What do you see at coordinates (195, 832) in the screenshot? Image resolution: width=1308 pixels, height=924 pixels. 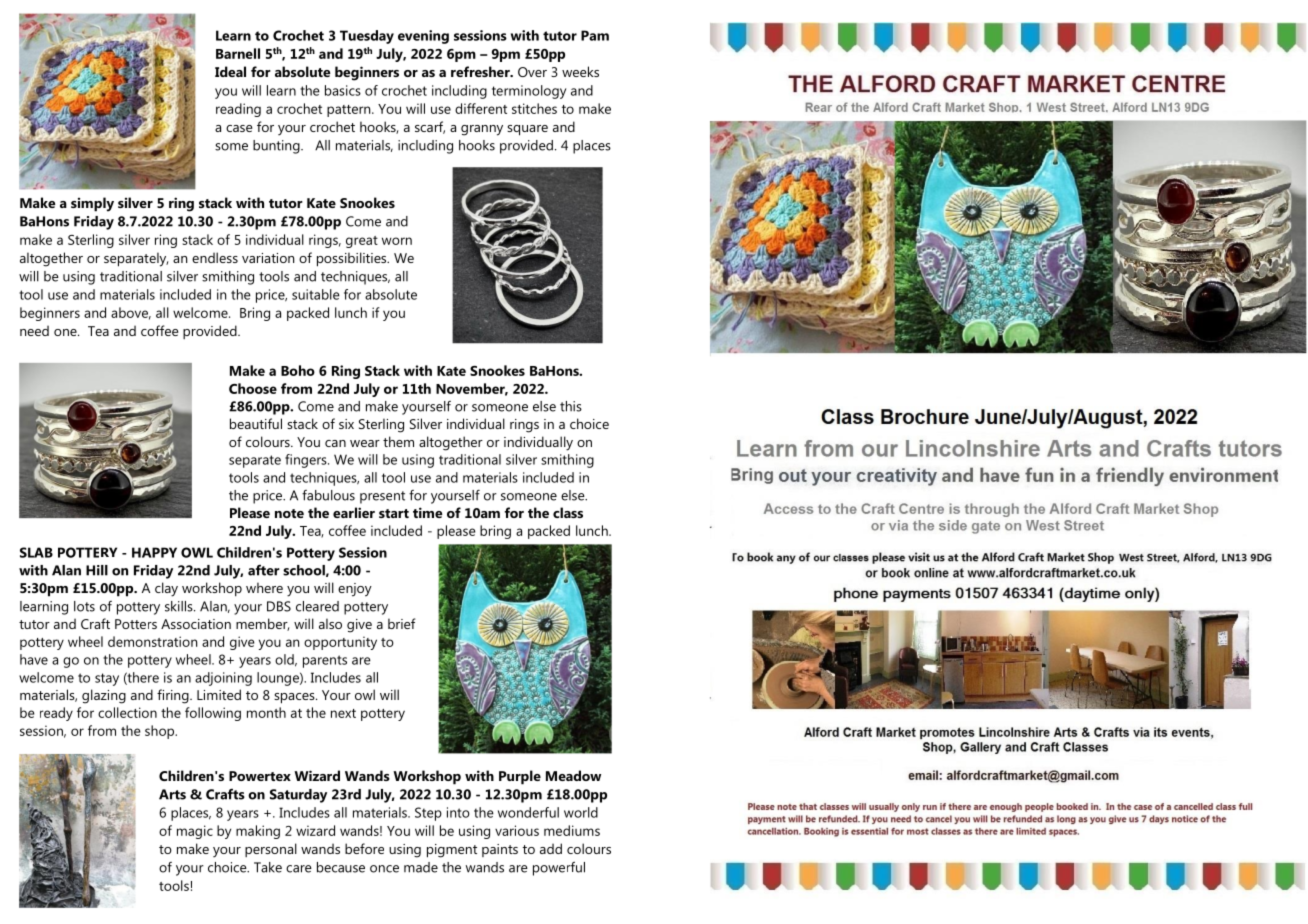 I see `magic` at bounding box center [195, 832].
